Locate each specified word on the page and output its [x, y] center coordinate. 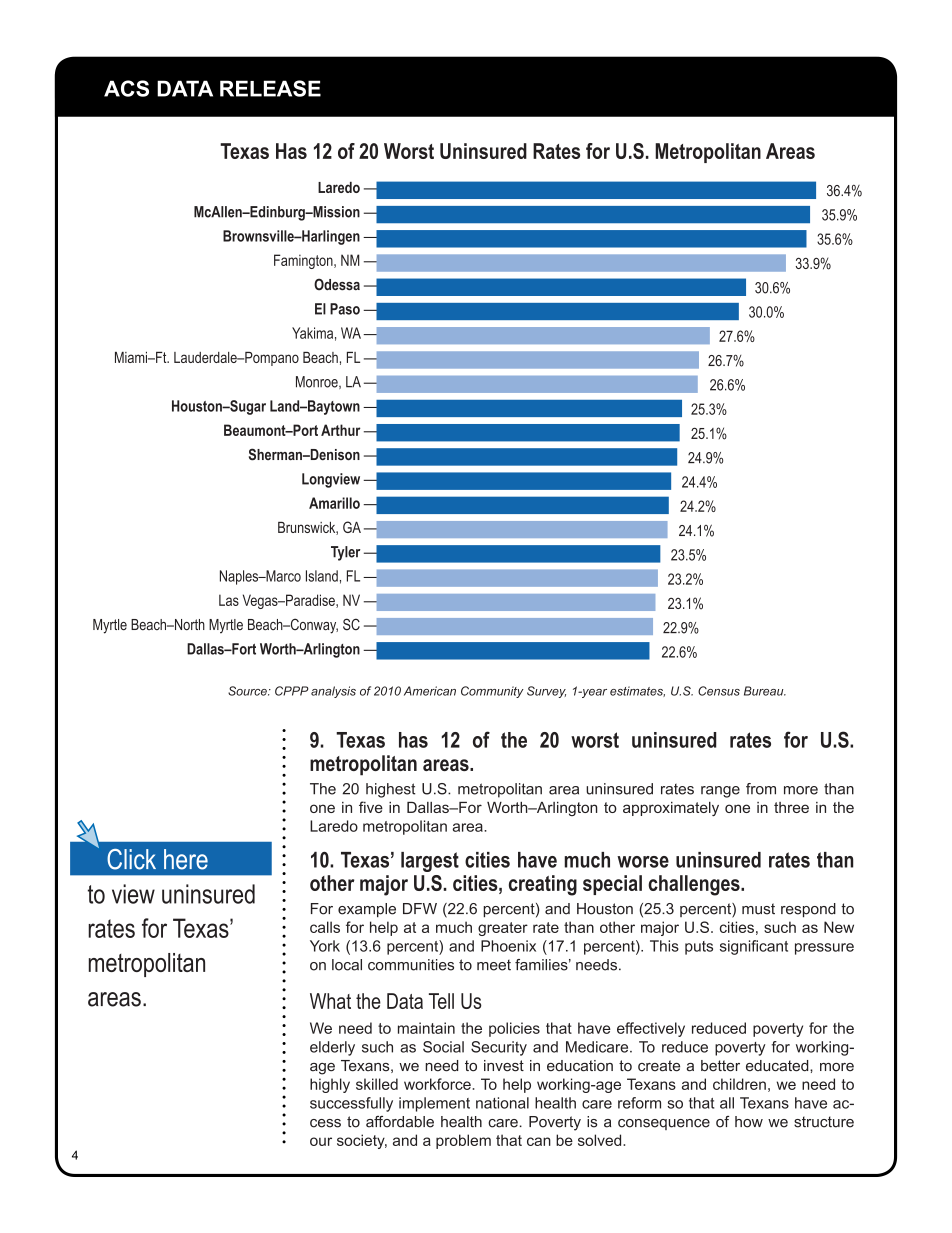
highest [390, 790]
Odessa [337, 284]
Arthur [341, 430]
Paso [345, 309]
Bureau [765, 691]
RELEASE [270, 88]
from [761, 789]
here [186, 859]
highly [330, 1085]
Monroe [318, 382]
